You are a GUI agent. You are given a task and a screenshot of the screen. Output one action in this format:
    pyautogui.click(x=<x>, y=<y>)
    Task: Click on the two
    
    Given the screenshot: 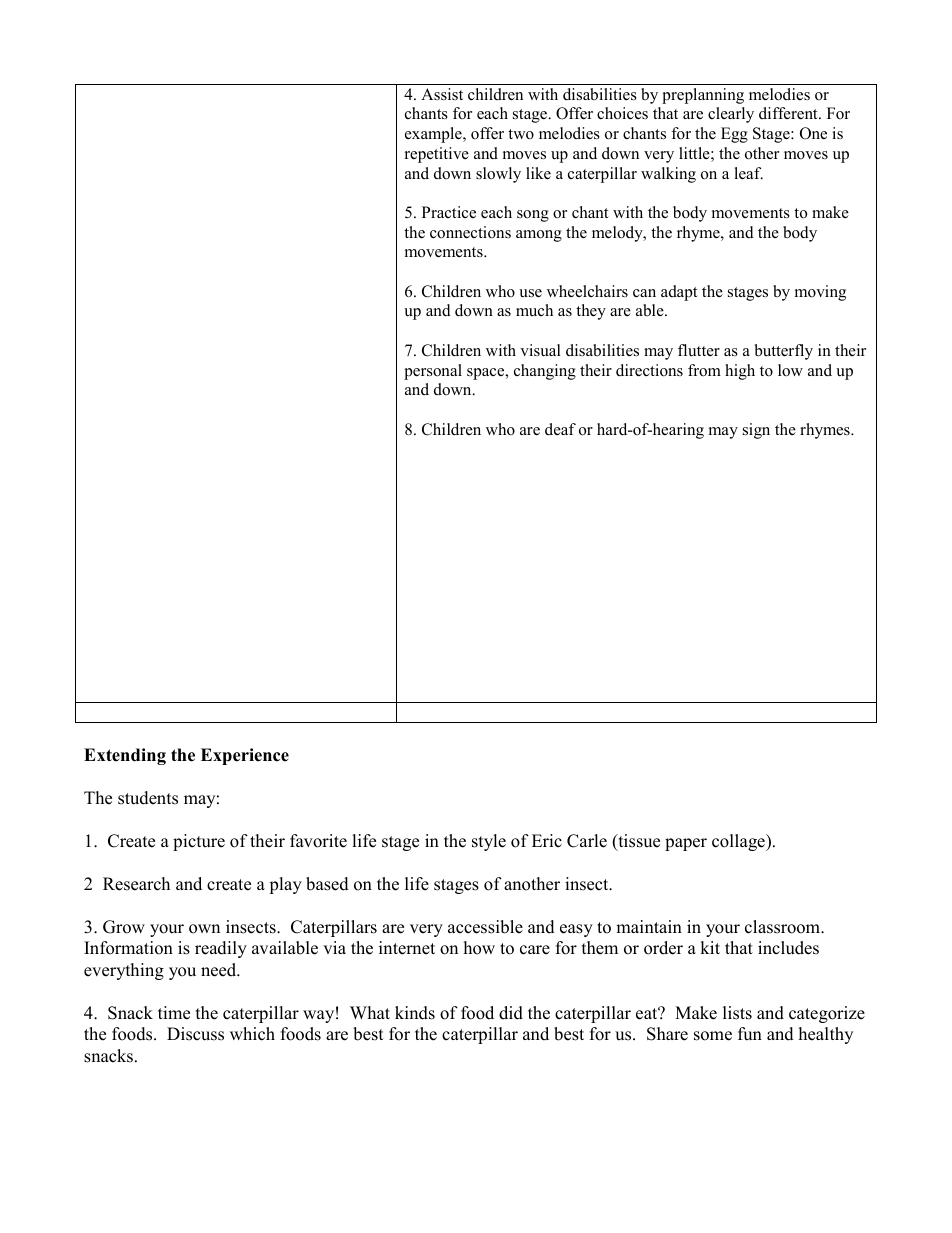 What is the action you would take?
    pyautogui.click(x=521, y=134)
